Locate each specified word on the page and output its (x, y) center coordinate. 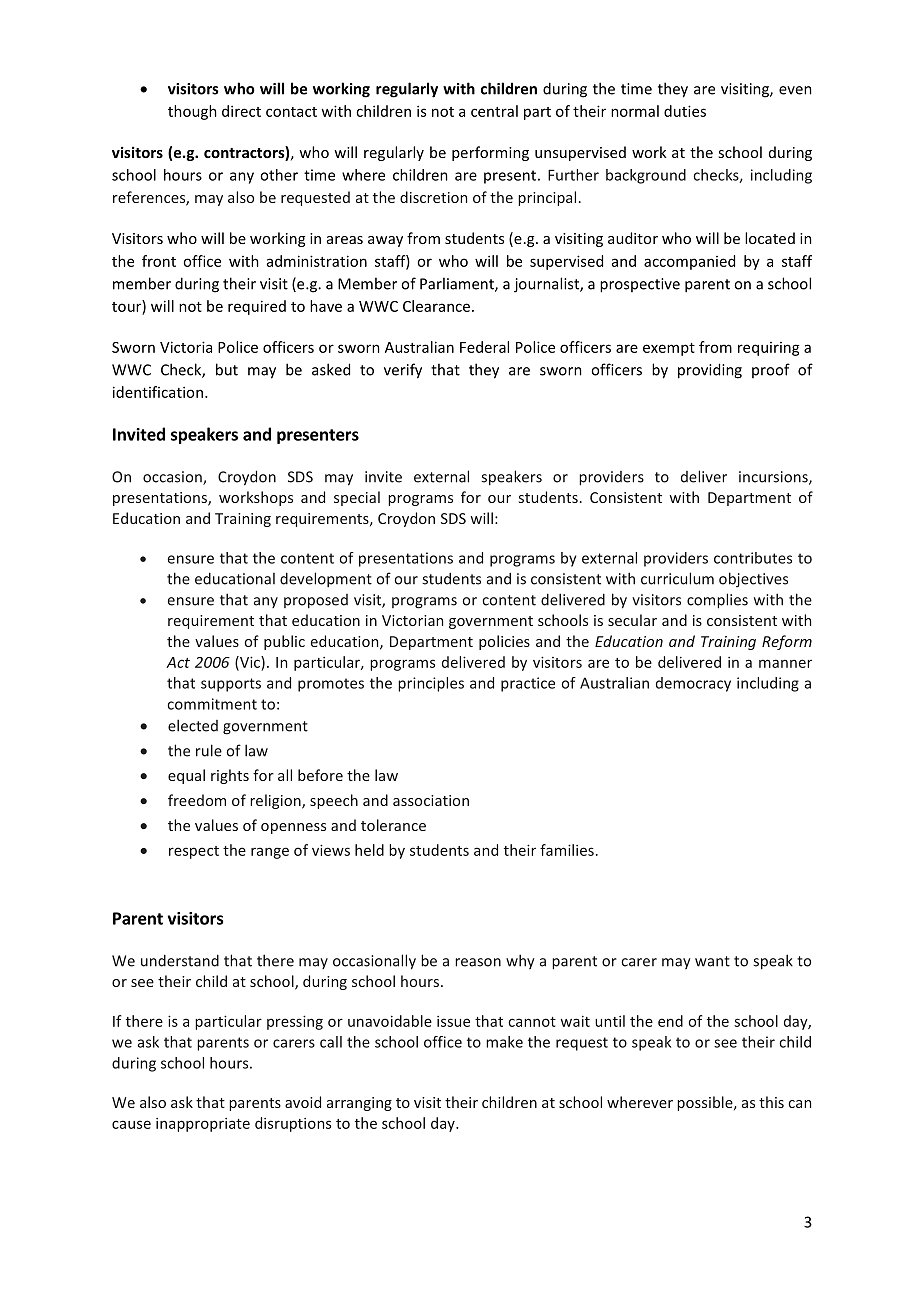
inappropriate (203, 1125)
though (192, 112)
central (494, 111)
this (771, 1102)
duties (685, 111)
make (504, 1042)
